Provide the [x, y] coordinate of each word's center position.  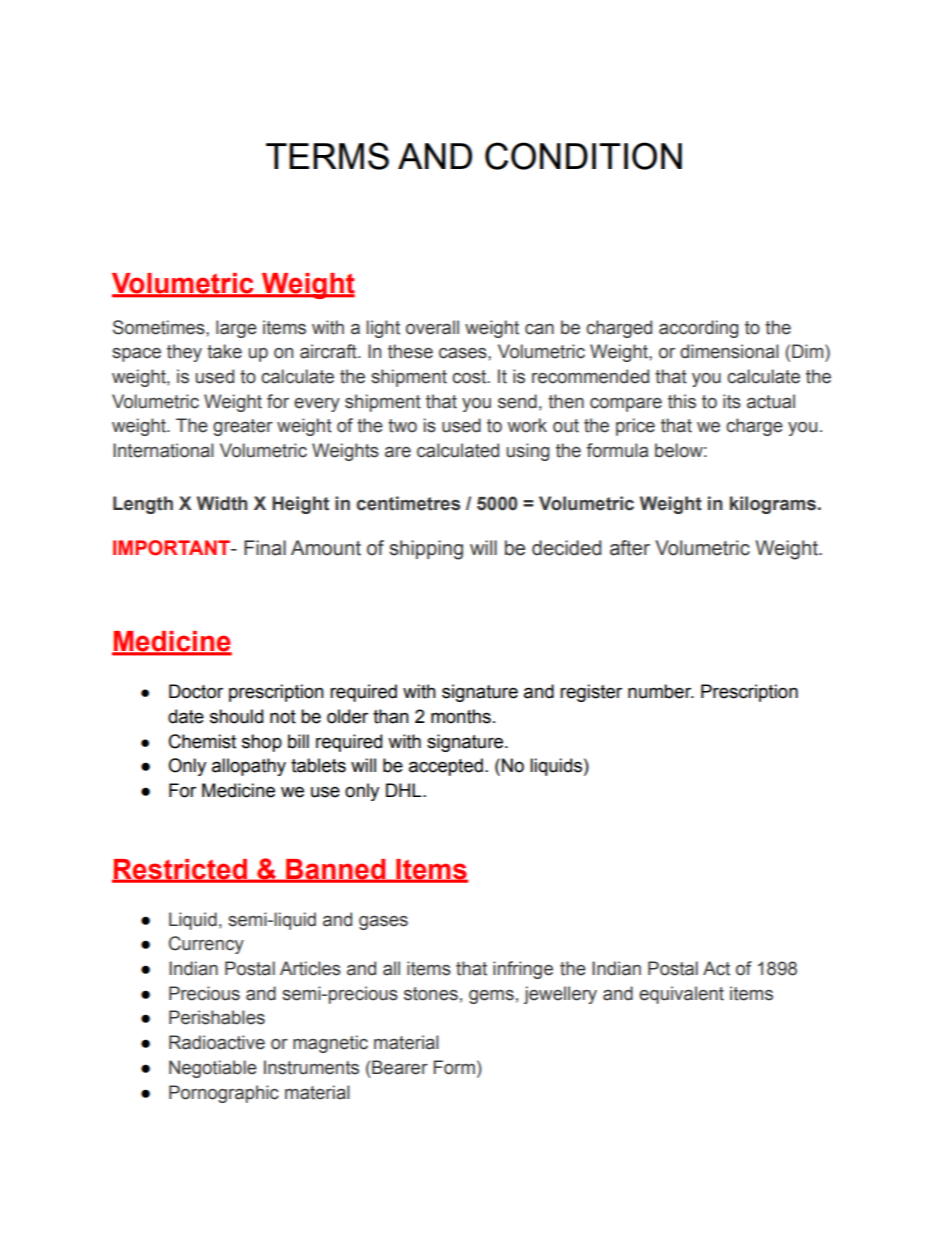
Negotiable [213, 1069]
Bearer [400, 1067]
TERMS [327, 156]
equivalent [681, 995]
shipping [426, 550]
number [661, 691]
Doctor [196, 691]
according [698, 329]
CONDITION [583, 156]
